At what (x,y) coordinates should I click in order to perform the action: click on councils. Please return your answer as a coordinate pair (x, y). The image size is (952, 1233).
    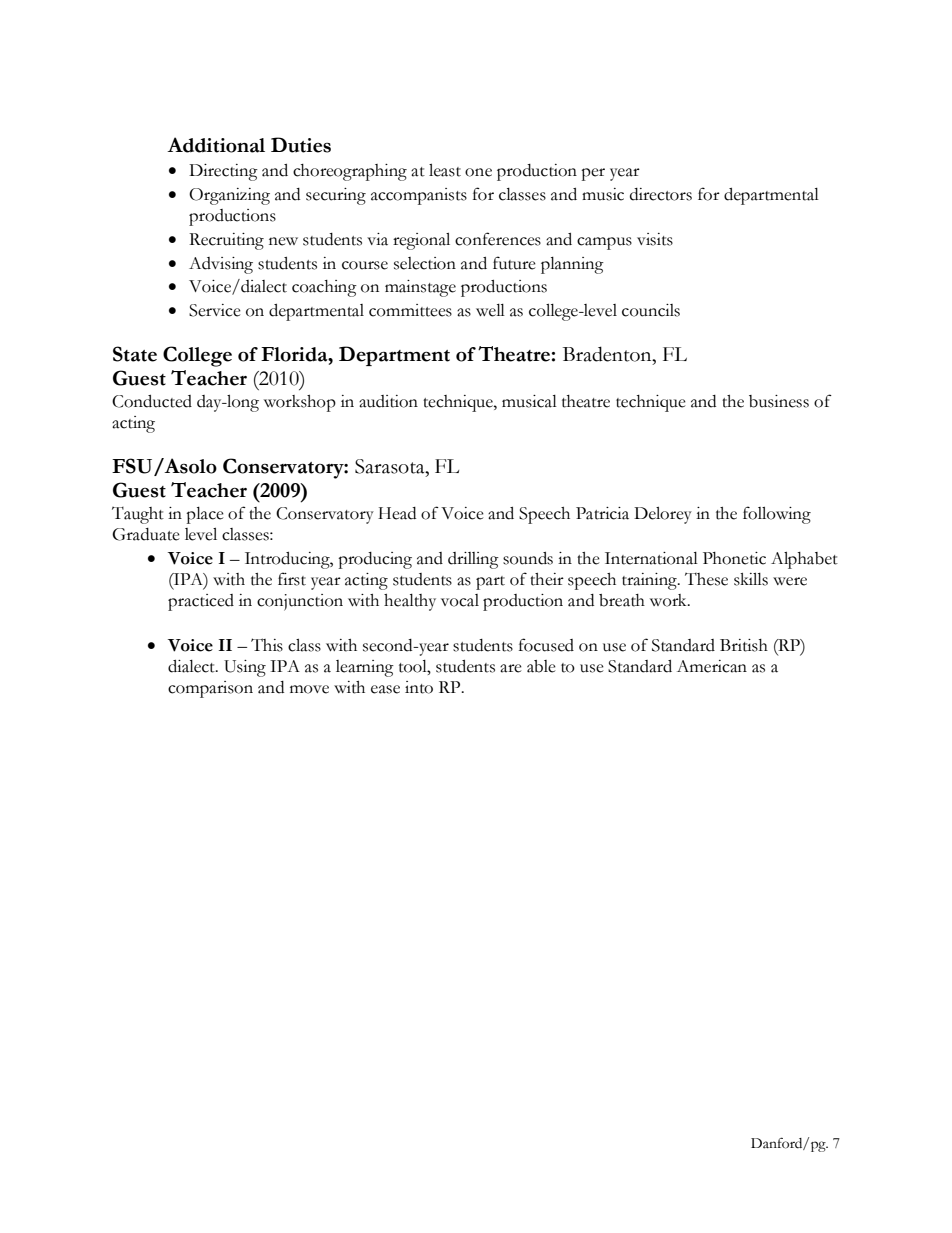
    Looking at the image, I should click on (651, 310).
